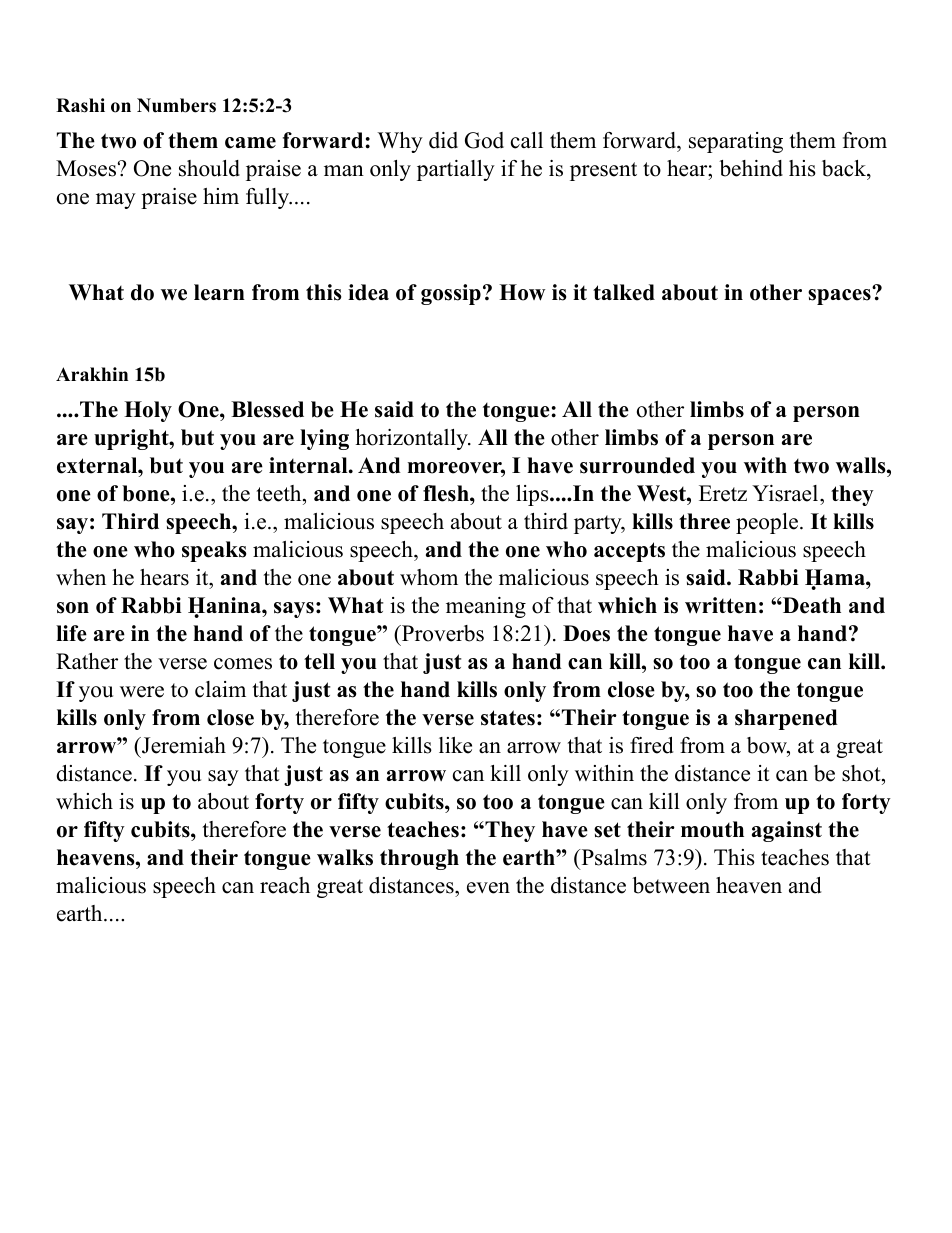 This document has height=1233, width=952. What do you see at coordinates (786, 719) in the document?
I see `sharpened` at bounding box center [786, 719].
